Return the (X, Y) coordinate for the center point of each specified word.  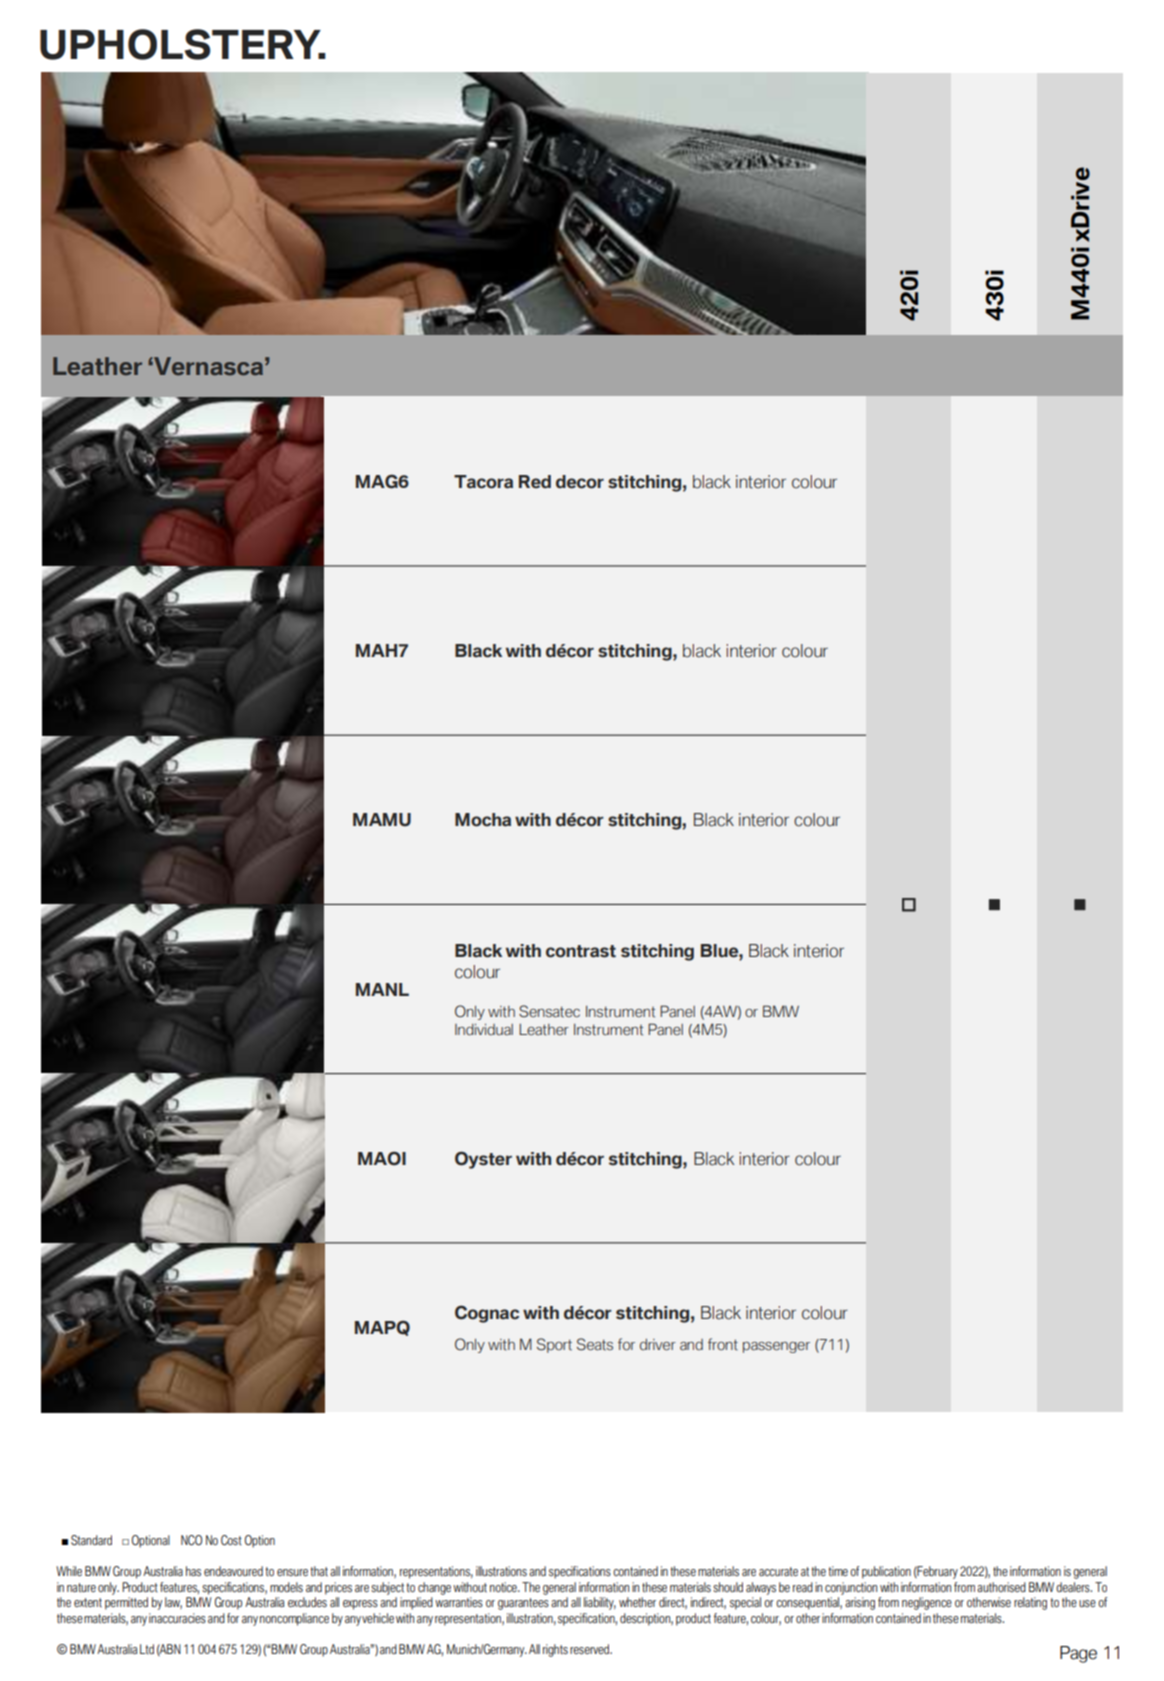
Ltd (147, 1649)
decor (580, 482)
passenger (776, 1347)
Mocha (483, 820)
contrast (581, 951)
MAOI (382, 1158)
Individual (484, 1029)
